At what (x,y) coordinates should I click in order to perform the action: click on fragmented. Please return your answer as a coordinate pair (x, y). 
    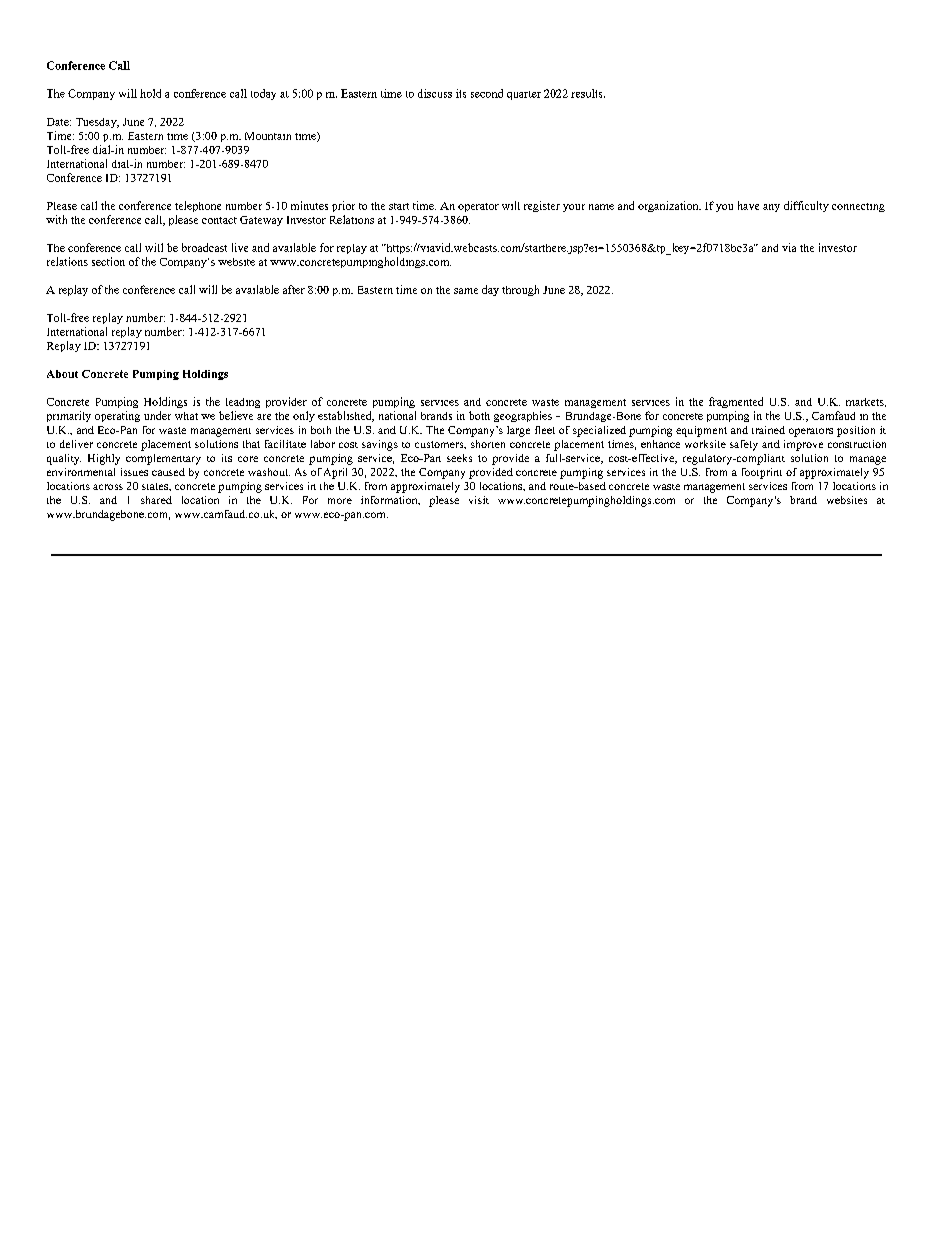
    Looking at the image, I should click on (736, 402).
